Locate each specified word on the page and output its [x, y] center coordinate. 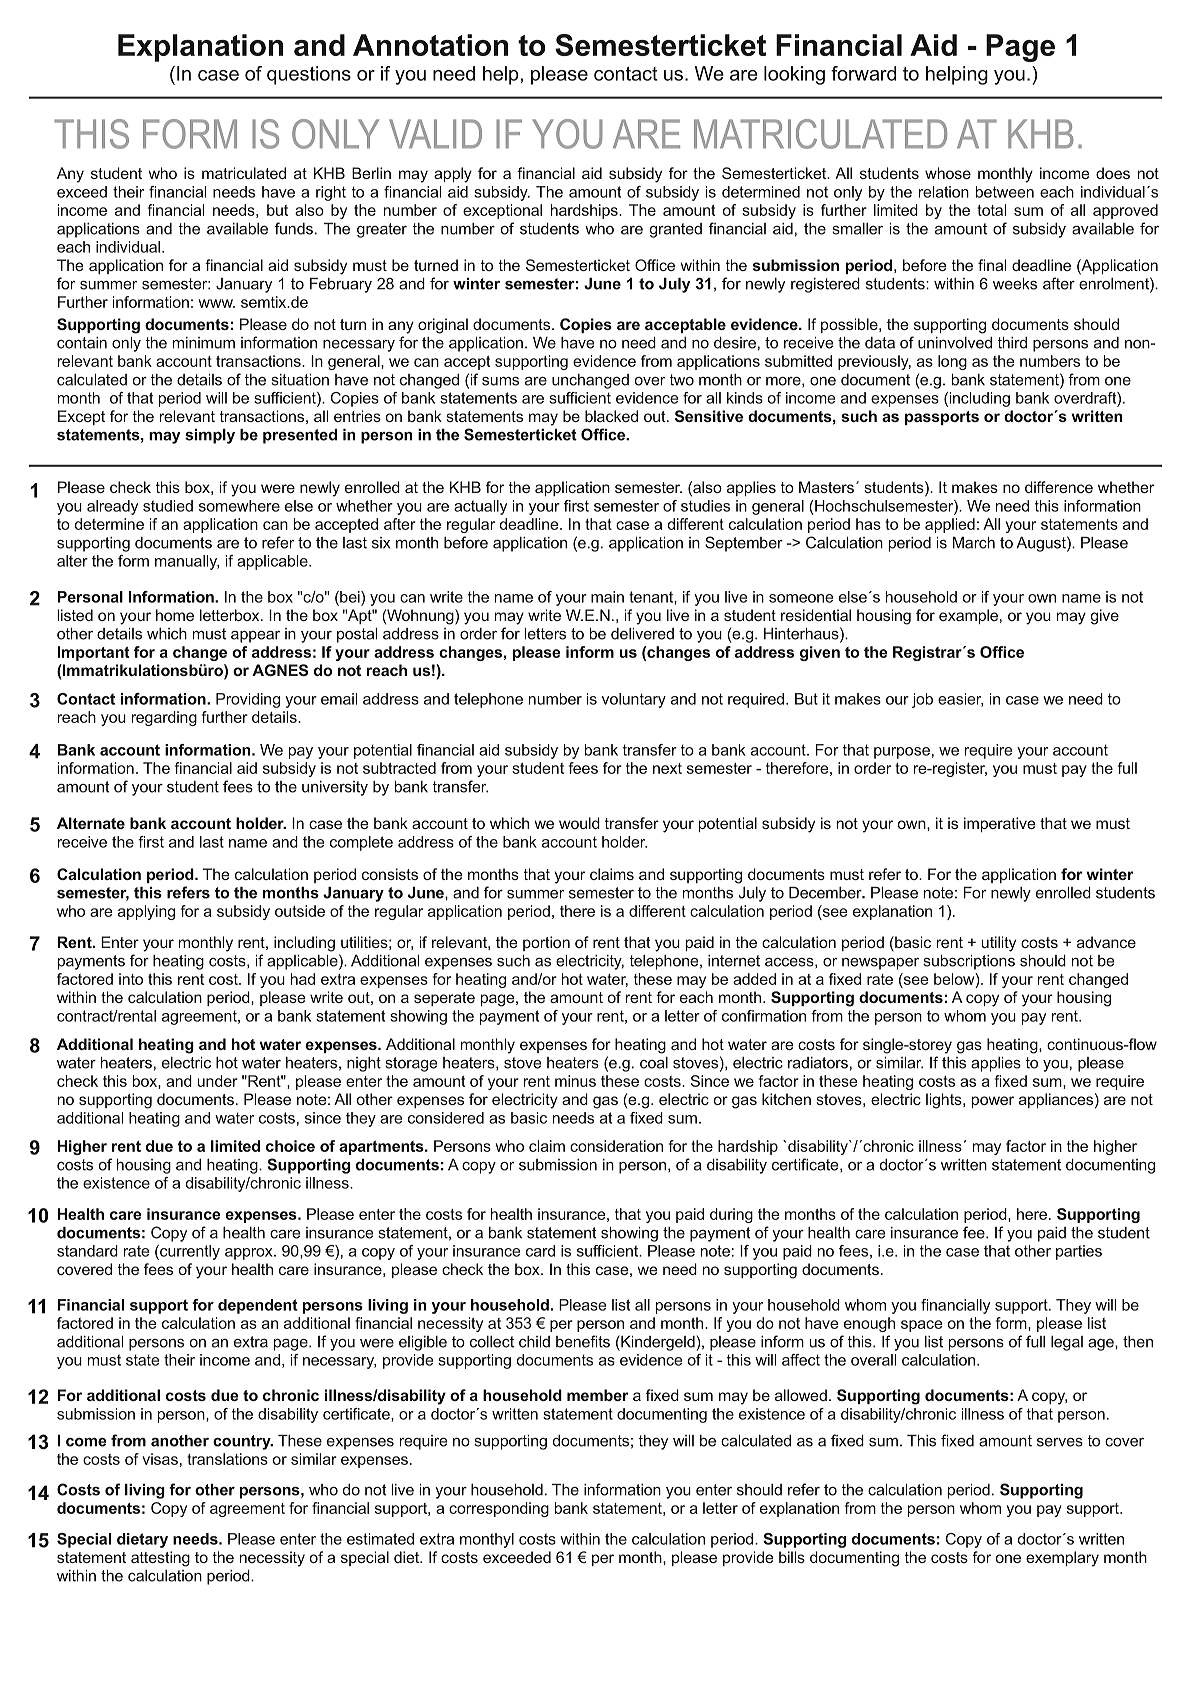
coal [654, 1063]
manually [187, 562]
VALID [435, 133]
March [974, 543]
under [217, 1081]
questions [309, 75]
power [993, 1102]
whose [948, 173]
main [607, 597]
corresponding [499, 1509]
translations [227, 1459]
